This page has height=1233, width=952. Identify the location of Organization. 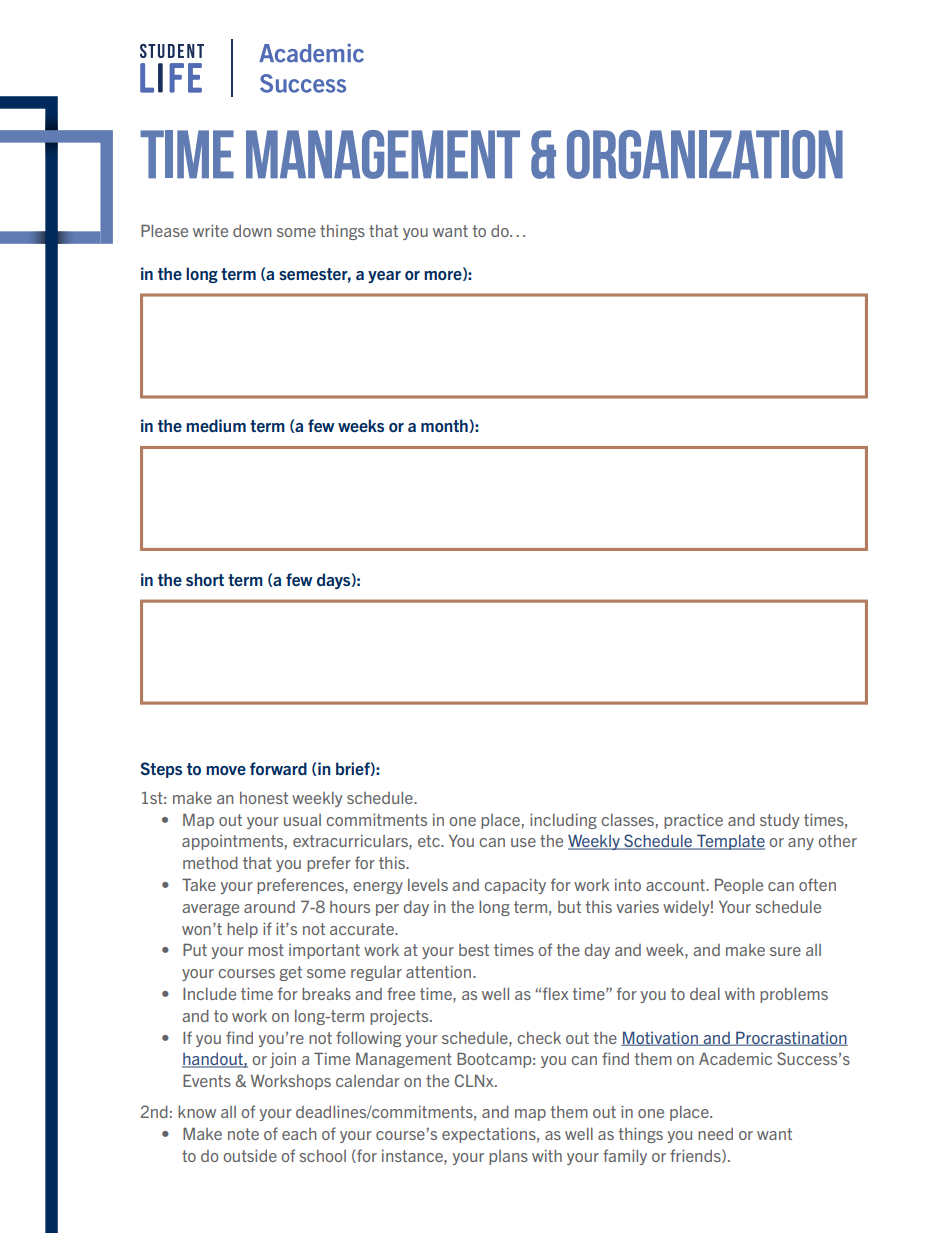
(705, 154).
